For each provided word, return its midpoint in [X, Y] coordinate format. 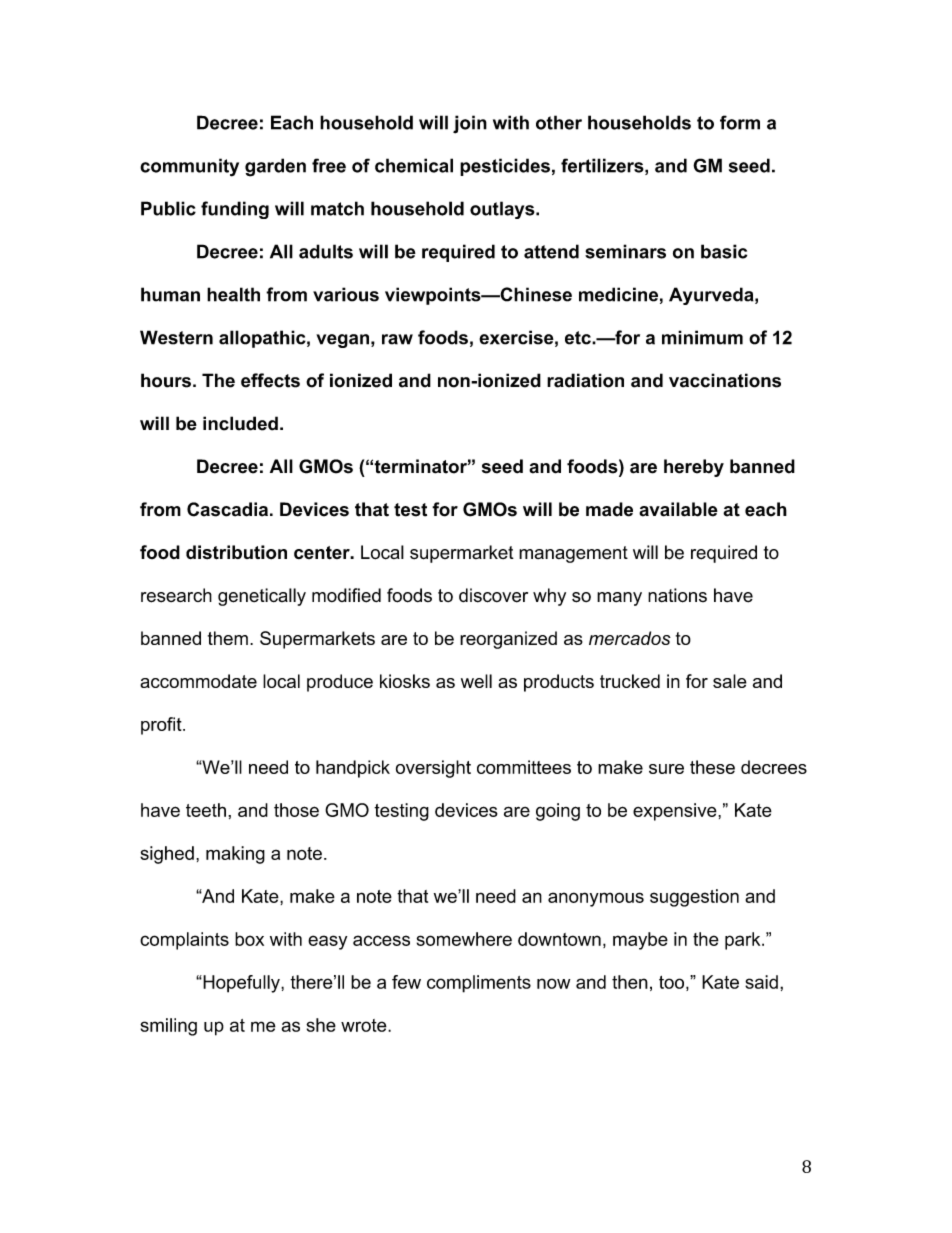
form [740, 122]
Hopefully [241, 984]
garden [275, 167]
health [233, 294]
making [235, 855]
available [678, 509]
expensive [676, 812]
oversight [433, 769]
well [476, 681]
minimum [702, 337]
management [573, 554]
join [470, 124]
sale [730, 681]
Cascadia [227, 509]
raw [397, 339]
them [228, 638]
